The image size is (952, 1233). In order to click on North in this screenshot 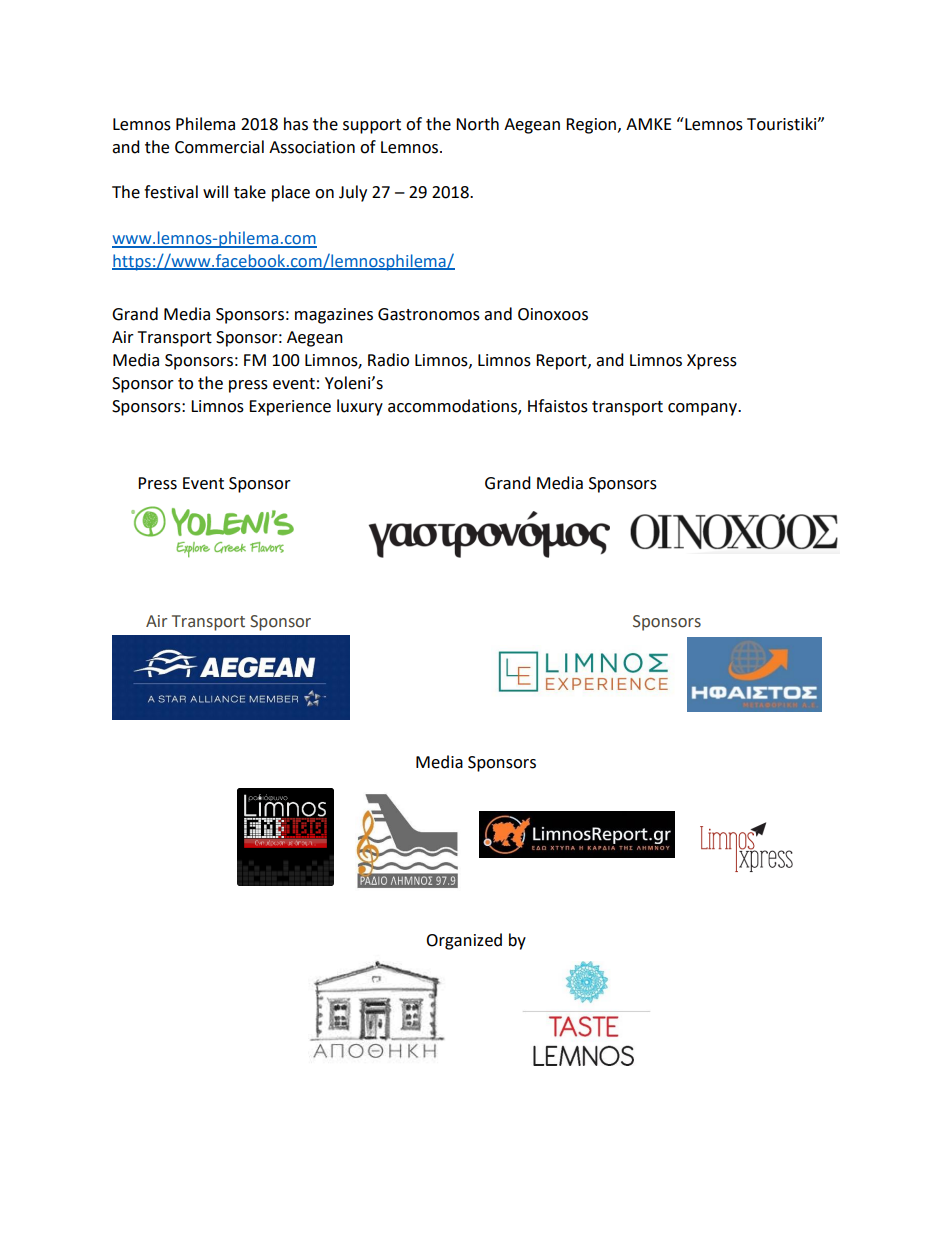, I will do `click(477, 124)`.
